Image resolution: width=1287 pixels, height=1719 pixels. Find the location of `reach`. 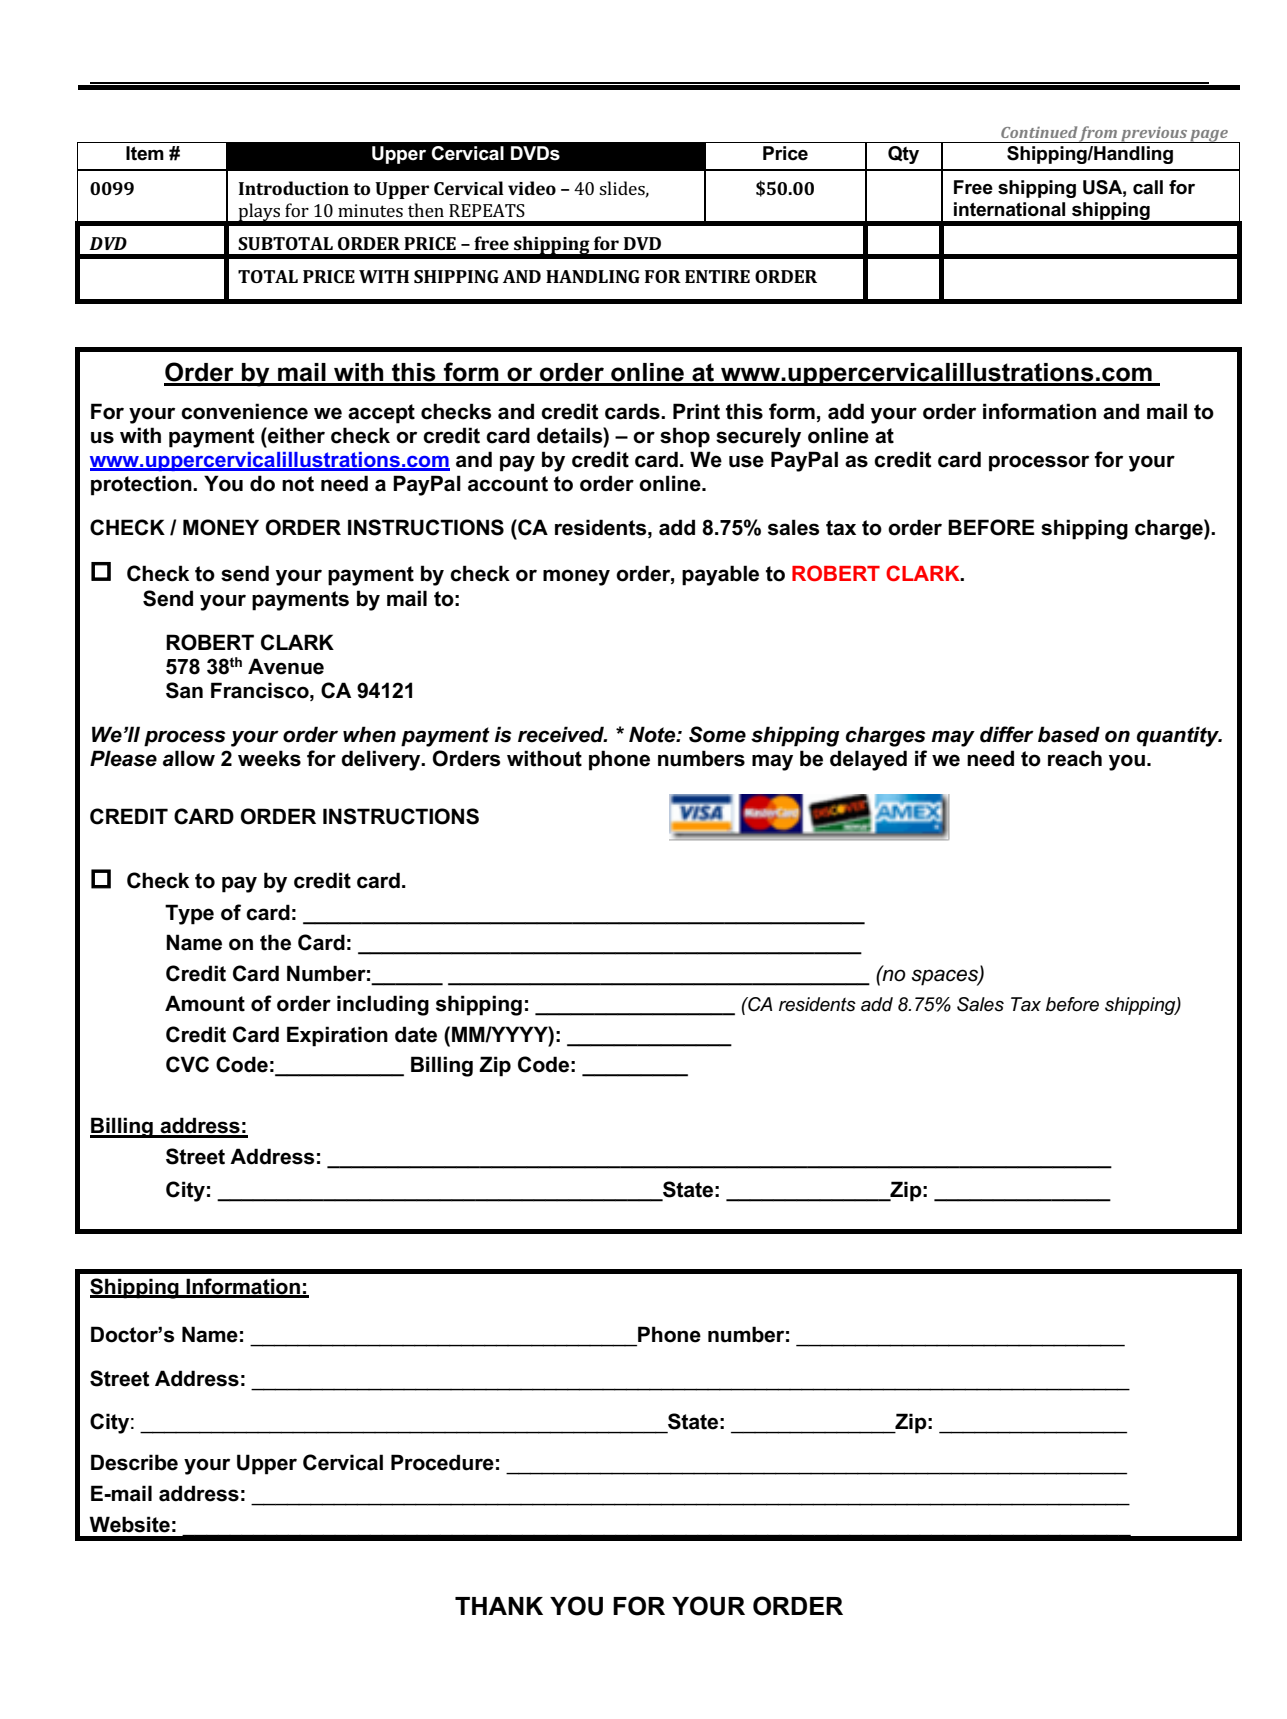

reach is located at coordinates (1075, 758).
